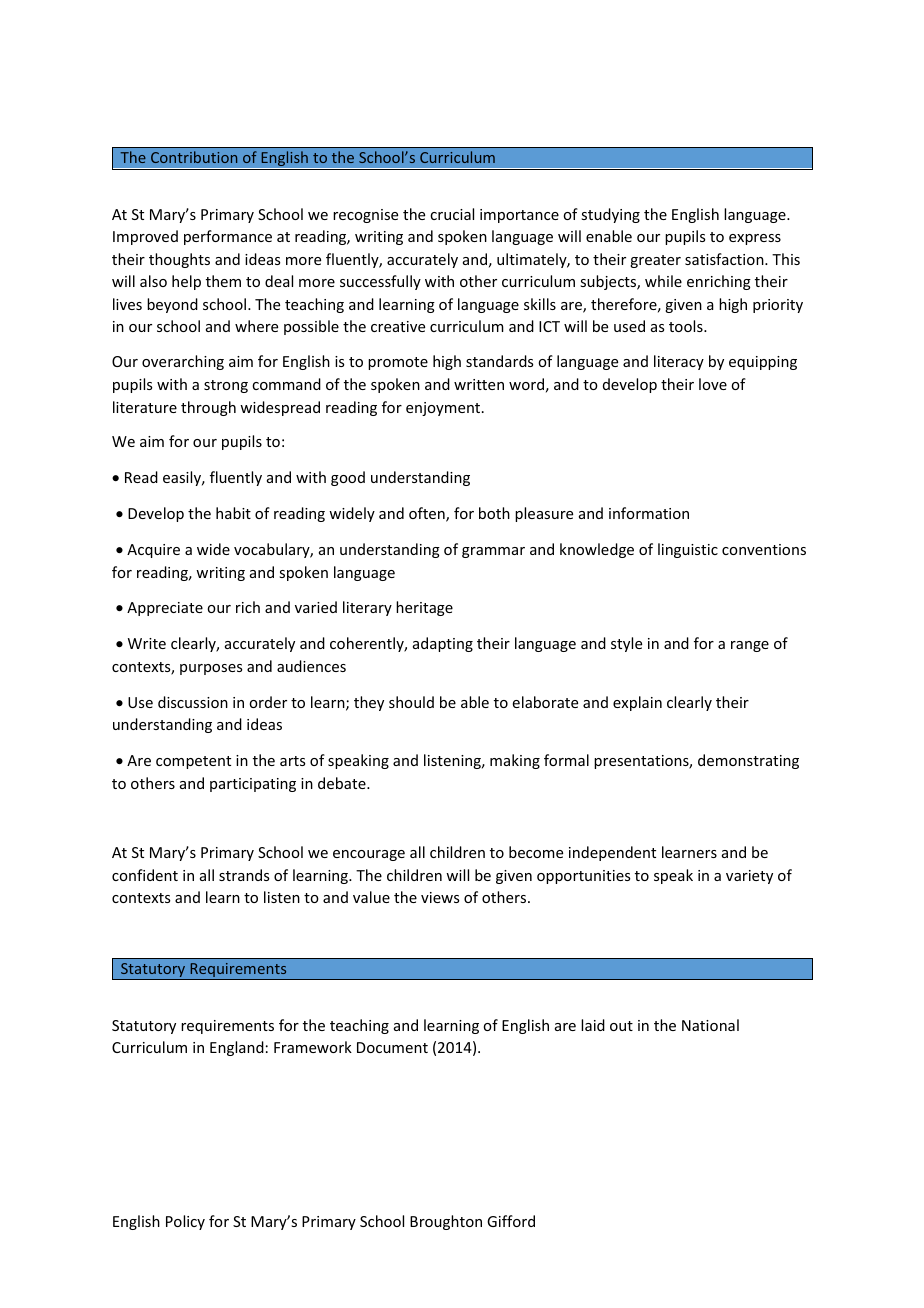 The width and height of the document is (924, 1308). I want to click on discussion, so click(193, 702).
